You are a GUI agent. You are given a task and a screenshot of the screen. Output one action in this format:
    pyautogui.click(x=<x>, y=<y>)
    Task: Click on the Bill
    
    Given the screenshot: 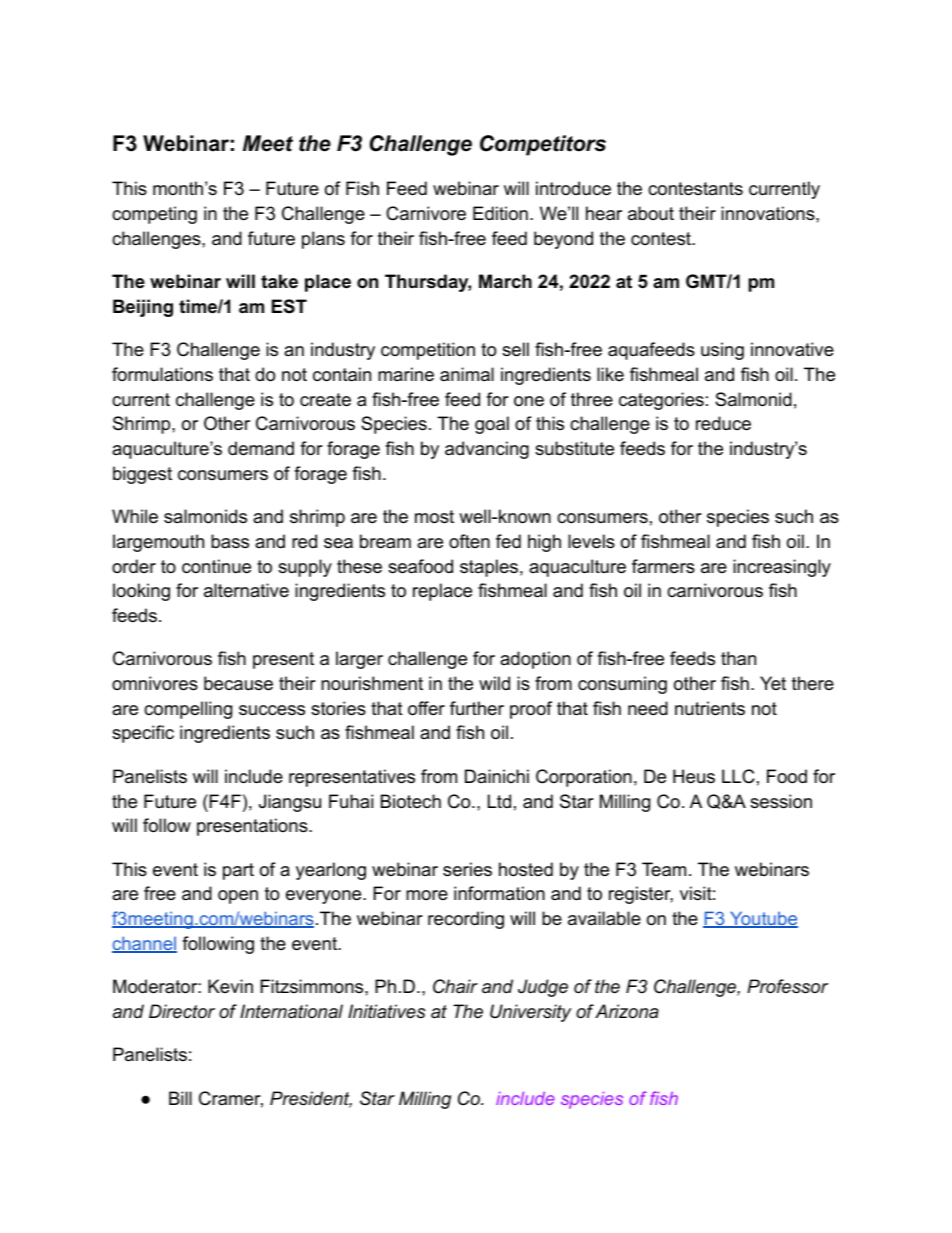 What is the action you would take?
    pyautogui.click(x=180, y=1098)
